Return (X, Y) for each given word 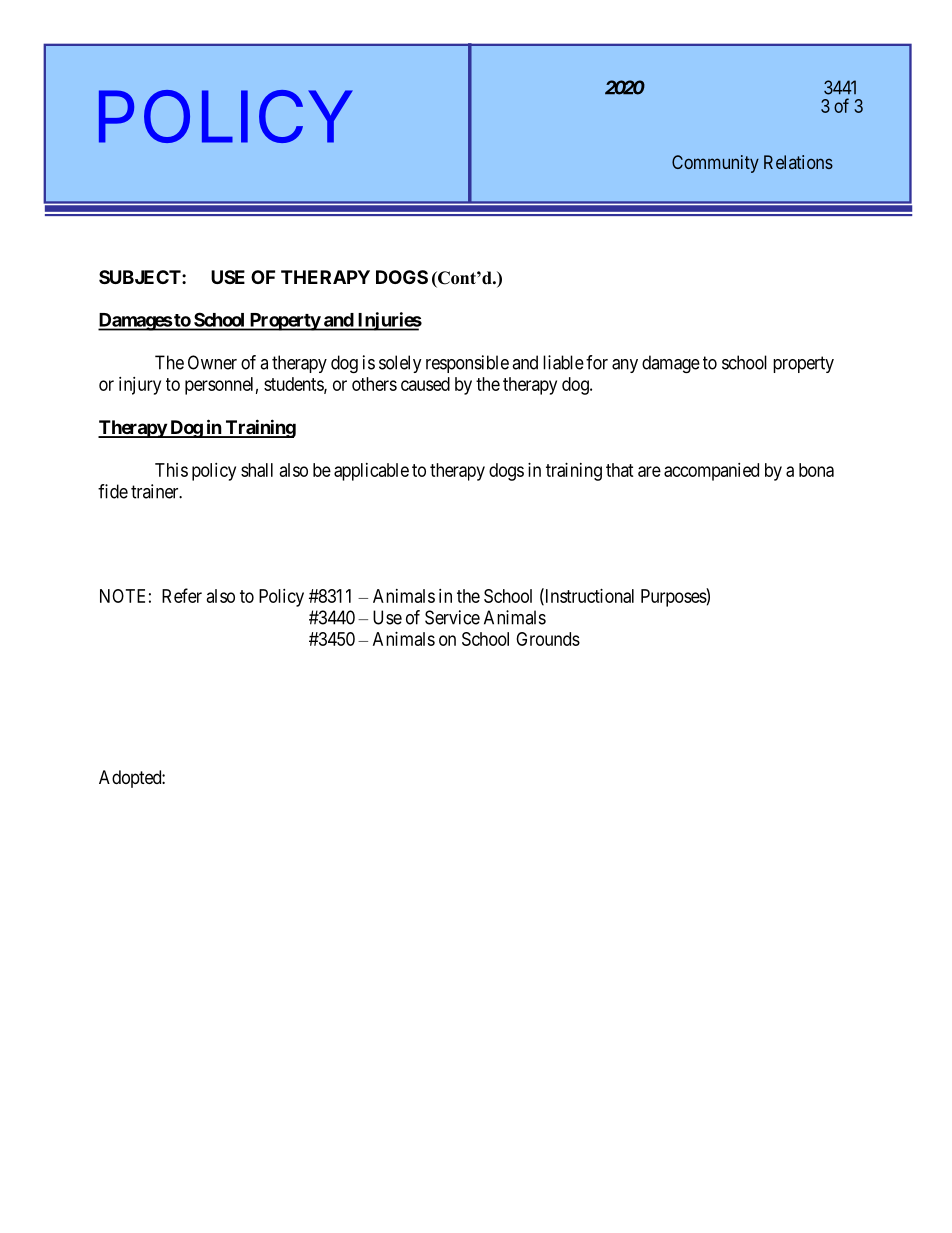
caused (425, 384)
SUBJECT (141, 277)
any (625, 366)
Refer (182, 595)
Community (715, 164)
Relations (798, 162)
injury (140, 386)
